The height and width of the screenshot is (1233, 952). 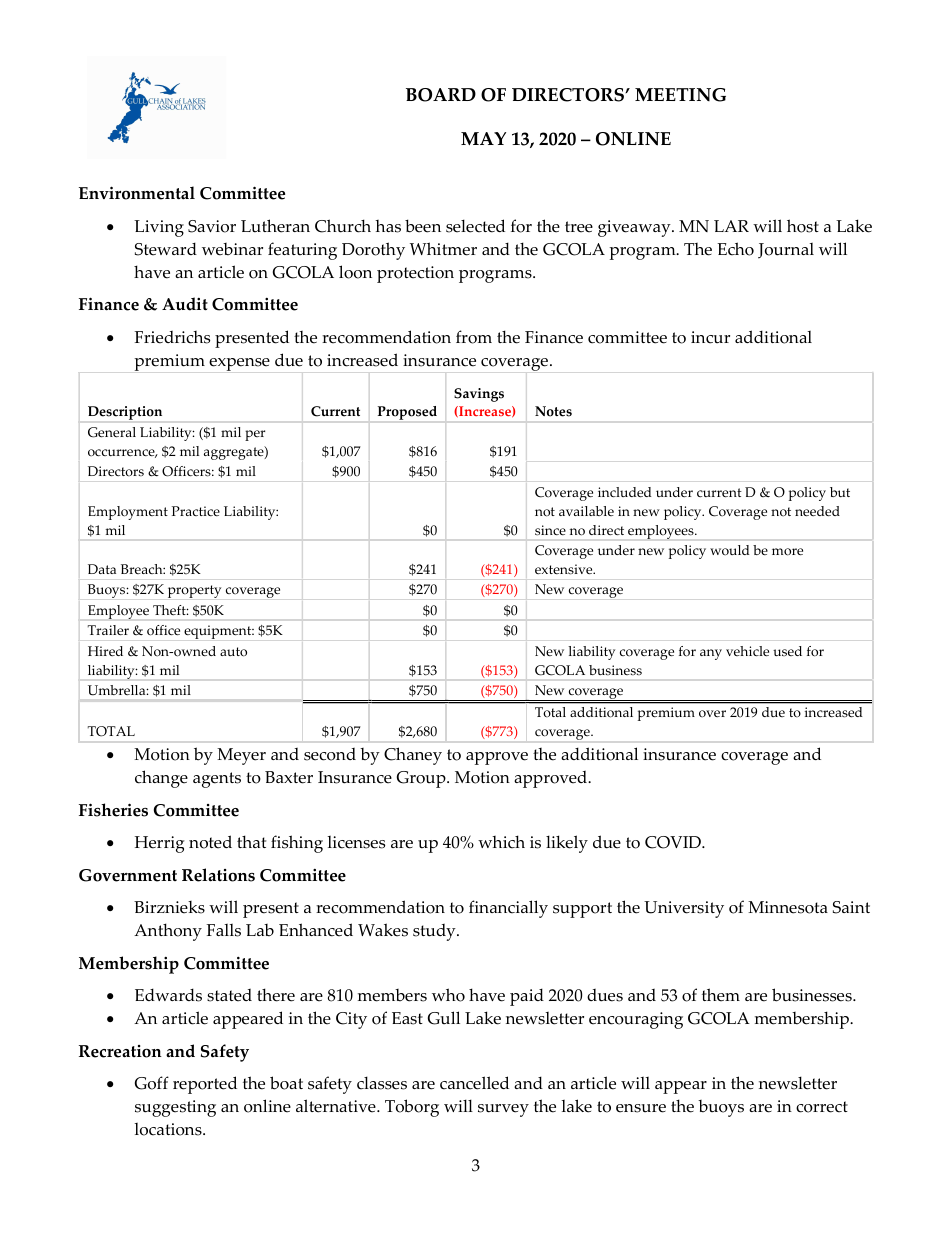 What do you see at coordinates (137, 193) in the screenshot?
I see `Environmental` at bounding box center [137, 193].
